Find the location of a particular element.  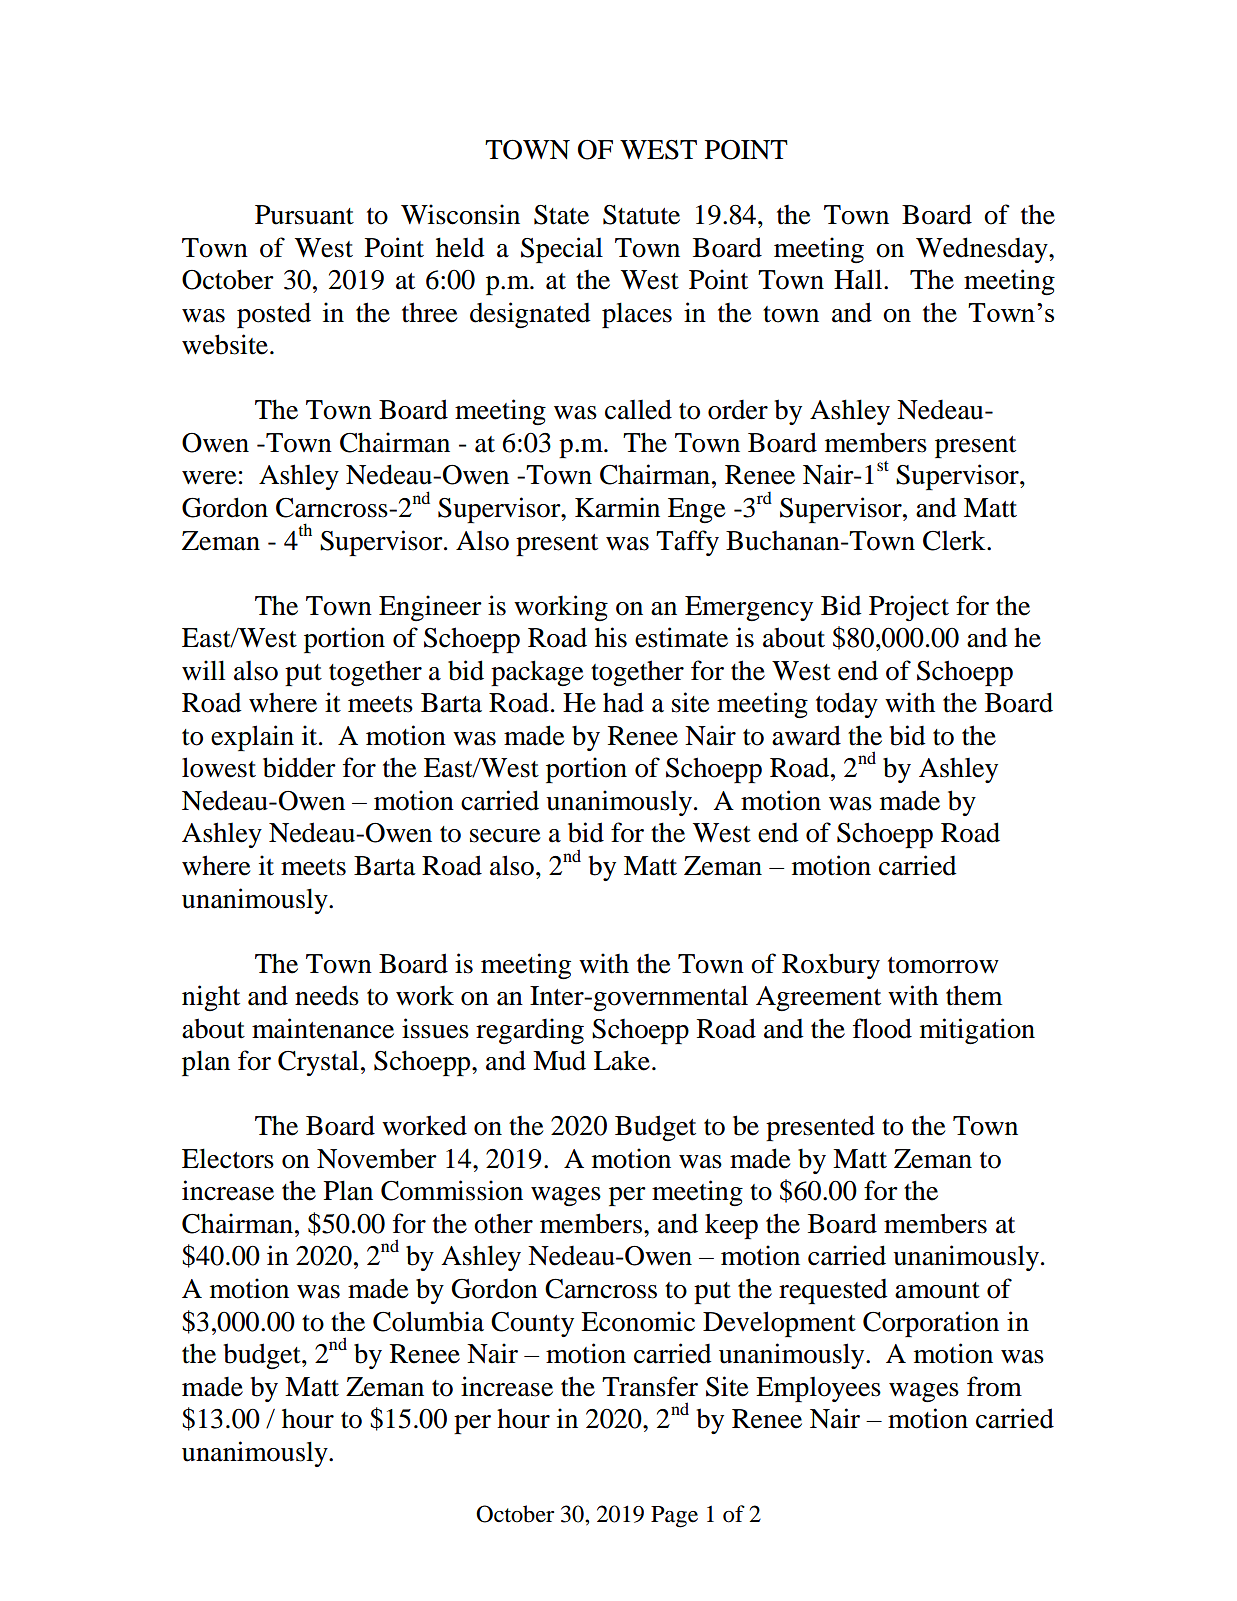

his is located at coordinates (611, 637).
